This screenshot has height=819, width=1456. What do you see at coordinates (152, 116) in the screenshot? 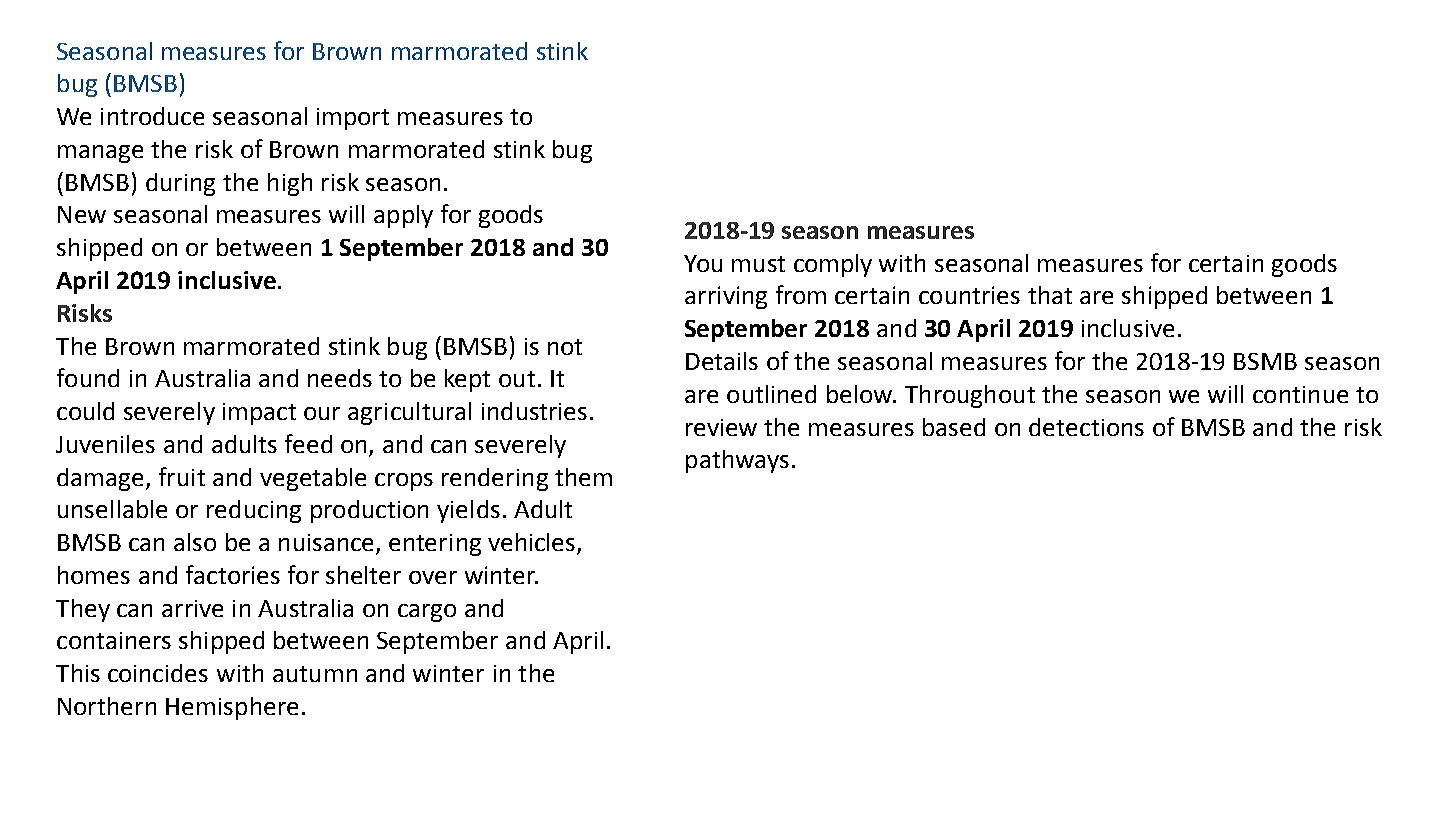
I see `introduce` at bounding box center [152, 116].
